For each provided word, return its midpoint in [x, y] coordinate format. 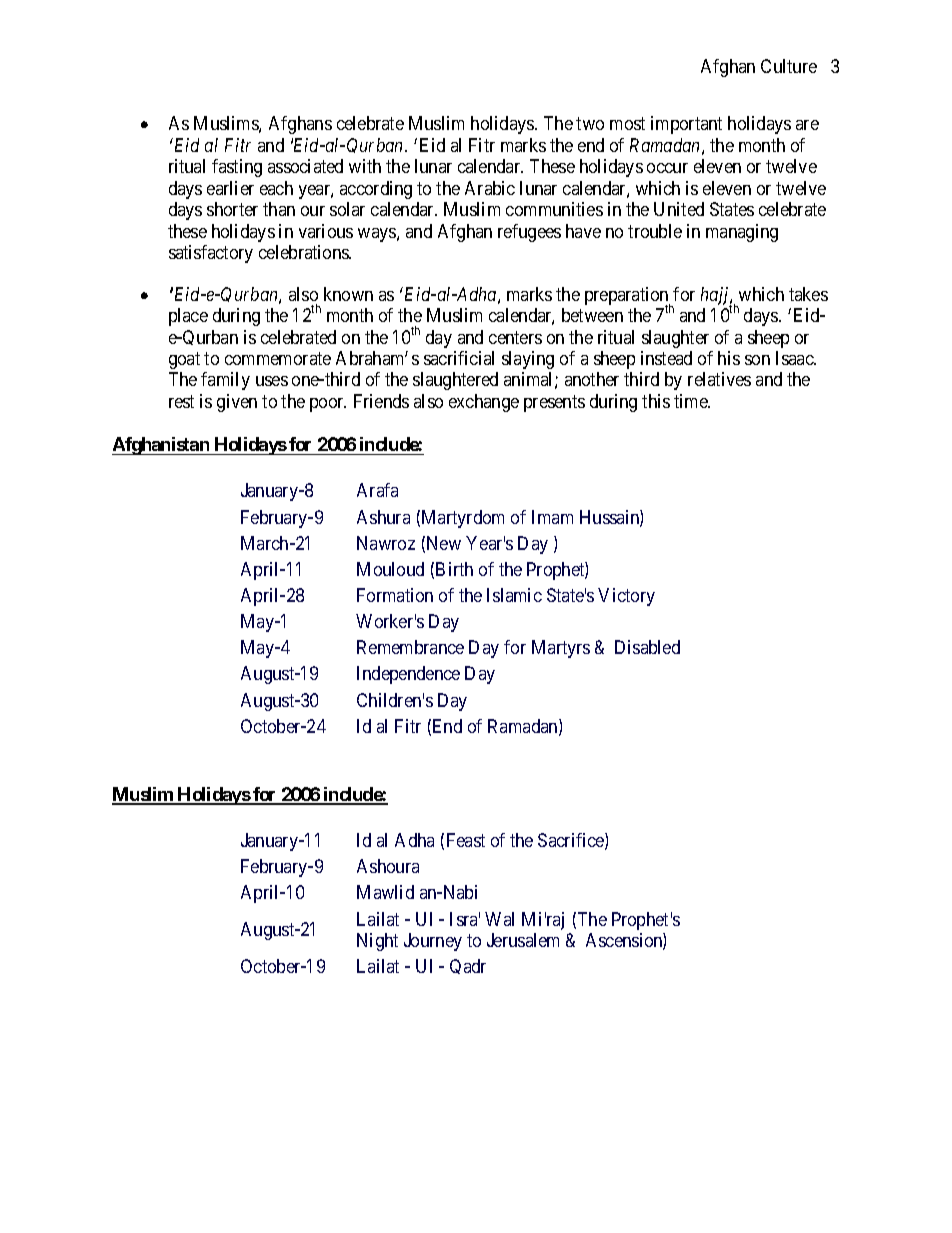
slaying [528, 360]
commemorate [278, 358]
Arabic [490, 188]
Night [377, 942]
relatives [719, 379]
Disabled [647, 647]
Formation [395, 595]
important [686, 125]
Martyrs [561, 649]
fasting [237, 168]
